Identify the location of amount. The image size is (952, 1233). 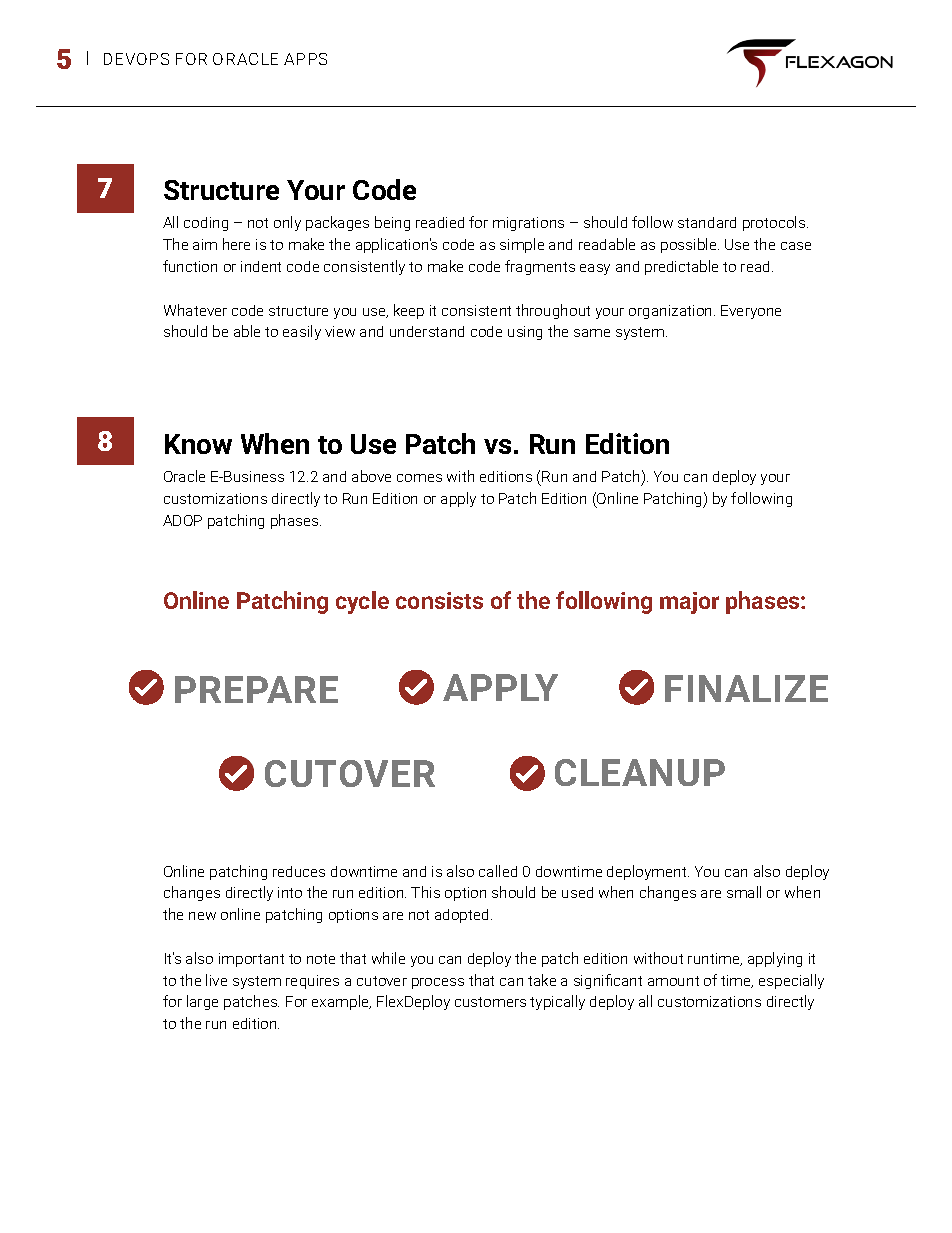
(673, 981).
